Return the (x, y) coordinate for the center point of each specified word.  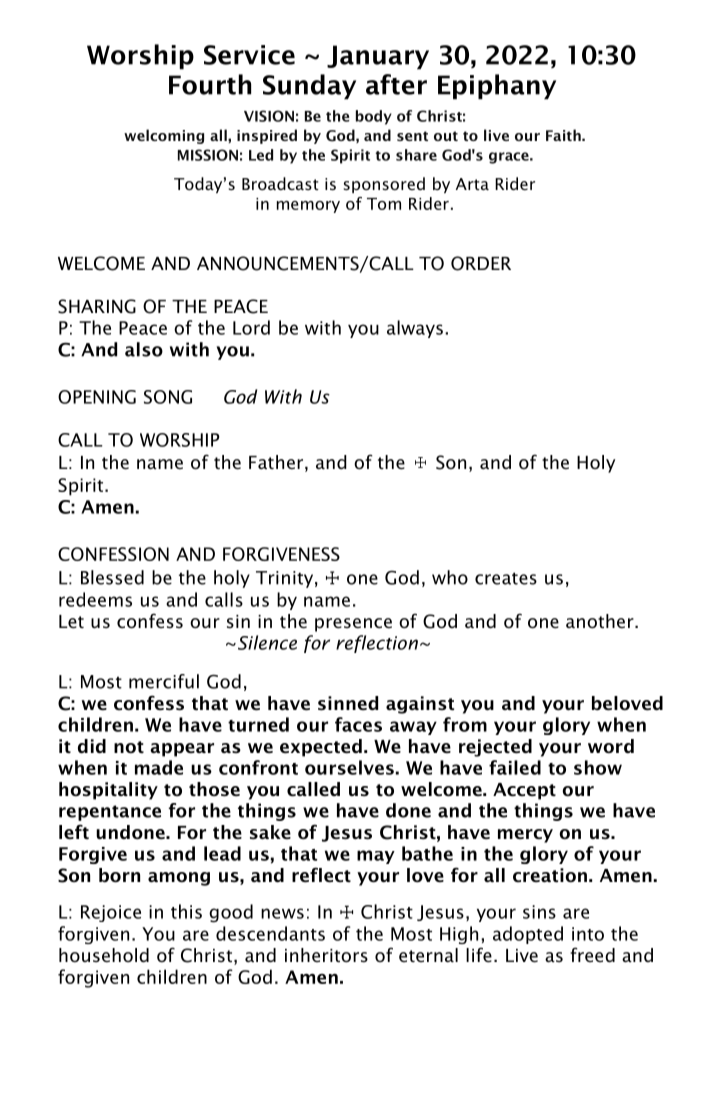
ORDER (481, 263)
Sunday (309, 87)
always (415, 329)
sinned (348, 703)
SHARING (97, 306)
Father (277, 463)
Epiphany (497, 87)
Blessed (112, 577)
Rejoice (111, 913)
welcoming (164, 136)
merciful (164, 681)
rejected (495, 748)
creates (506, 578)
